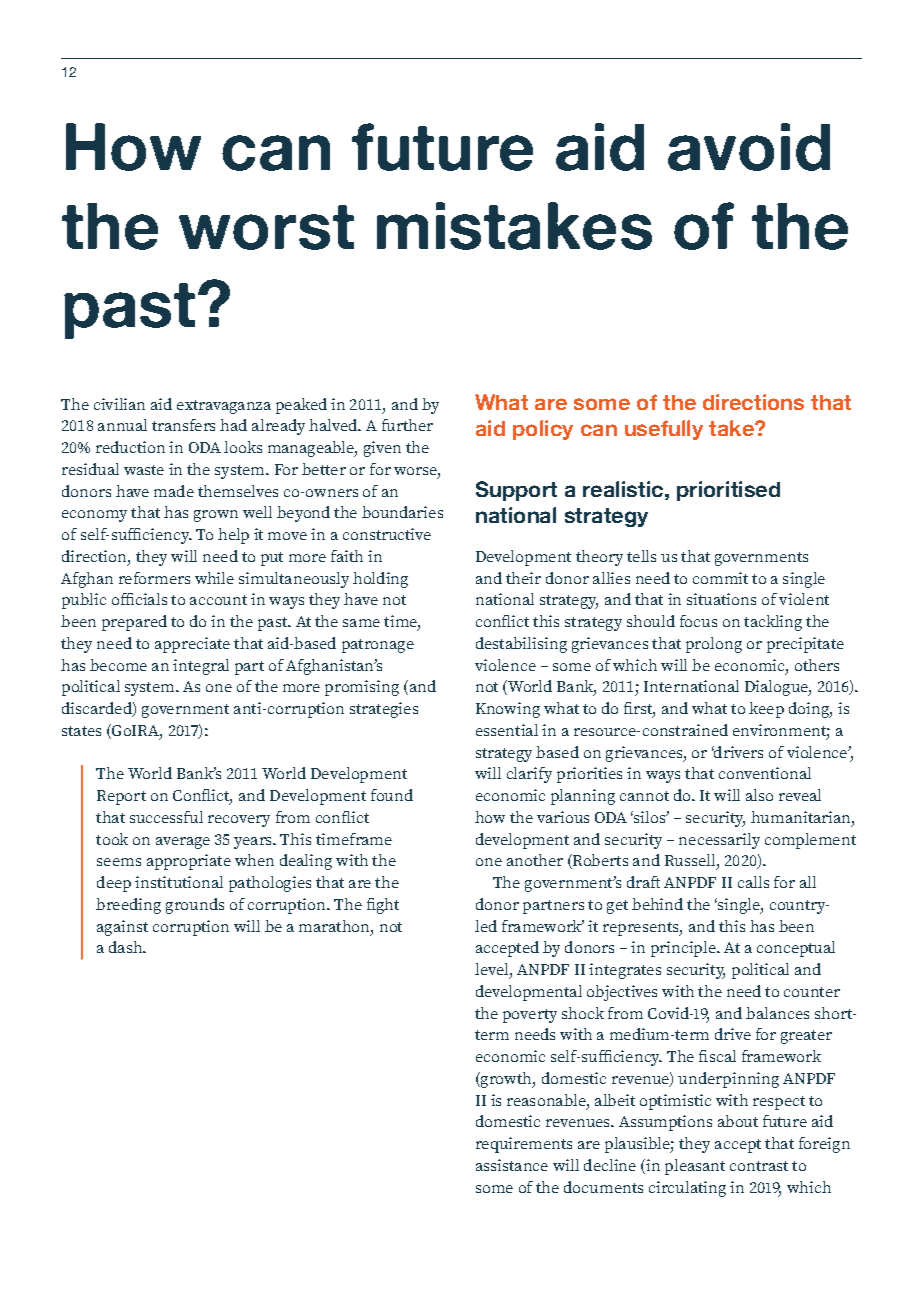  What do you see at coordinates (749, 147) in the screenshot?
I see `avoid` at bounding box center [749, 147].
